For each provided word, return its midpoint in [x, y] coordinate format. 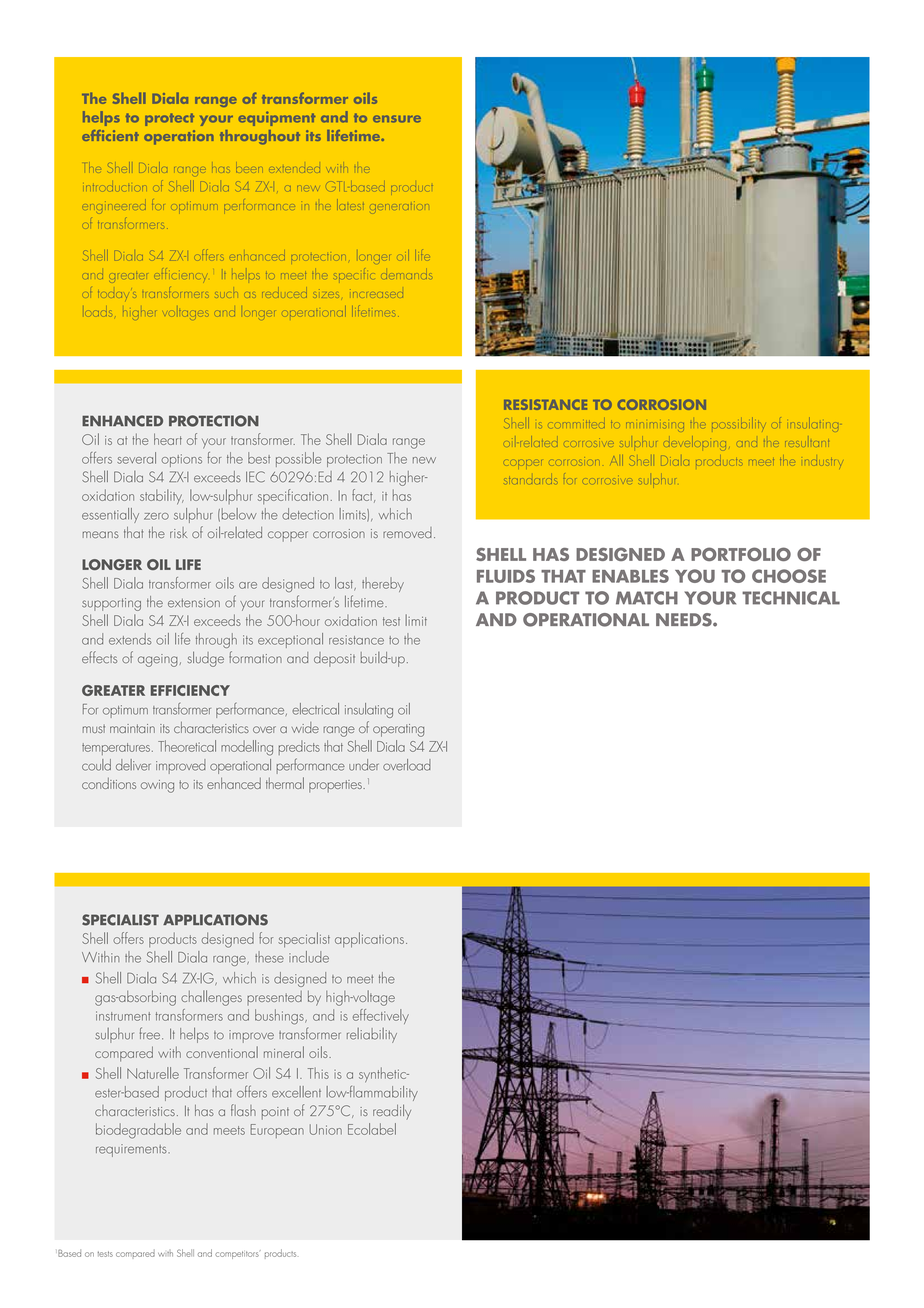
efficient [110, 135]
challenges [211, 998]
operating [398, 730]
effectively [381, 1016]
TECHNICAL [791, 598]
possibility [738, 425]
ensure [397, 119]
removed [407, 532]
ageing [159, 660]
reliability [372, 1035]
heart [168, 439]
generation [400, 207]
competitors [238, 1254]
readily [392, 1112]
